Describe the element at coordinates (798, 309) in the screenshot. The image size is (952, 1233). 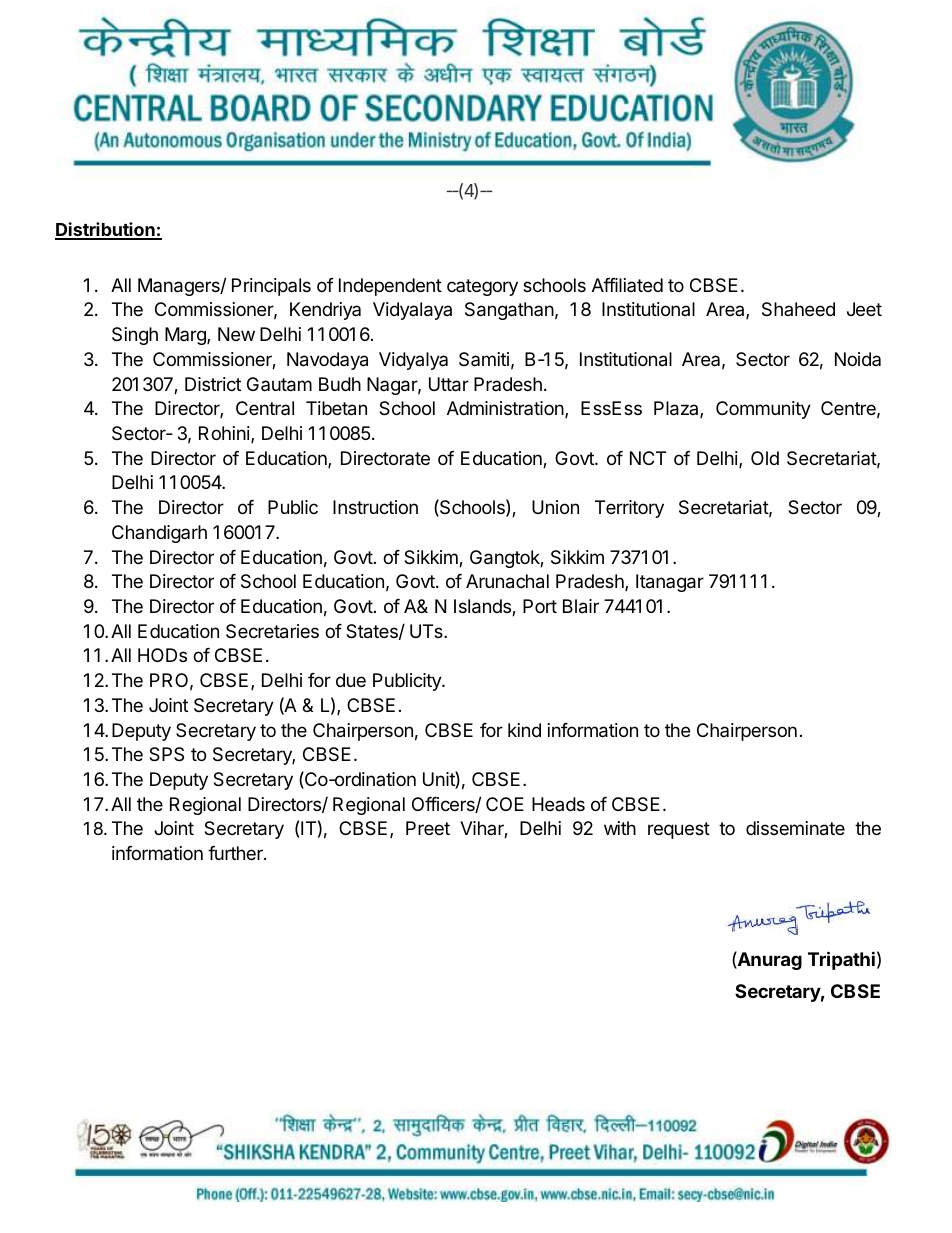
I see `Shaheed` at that location.
